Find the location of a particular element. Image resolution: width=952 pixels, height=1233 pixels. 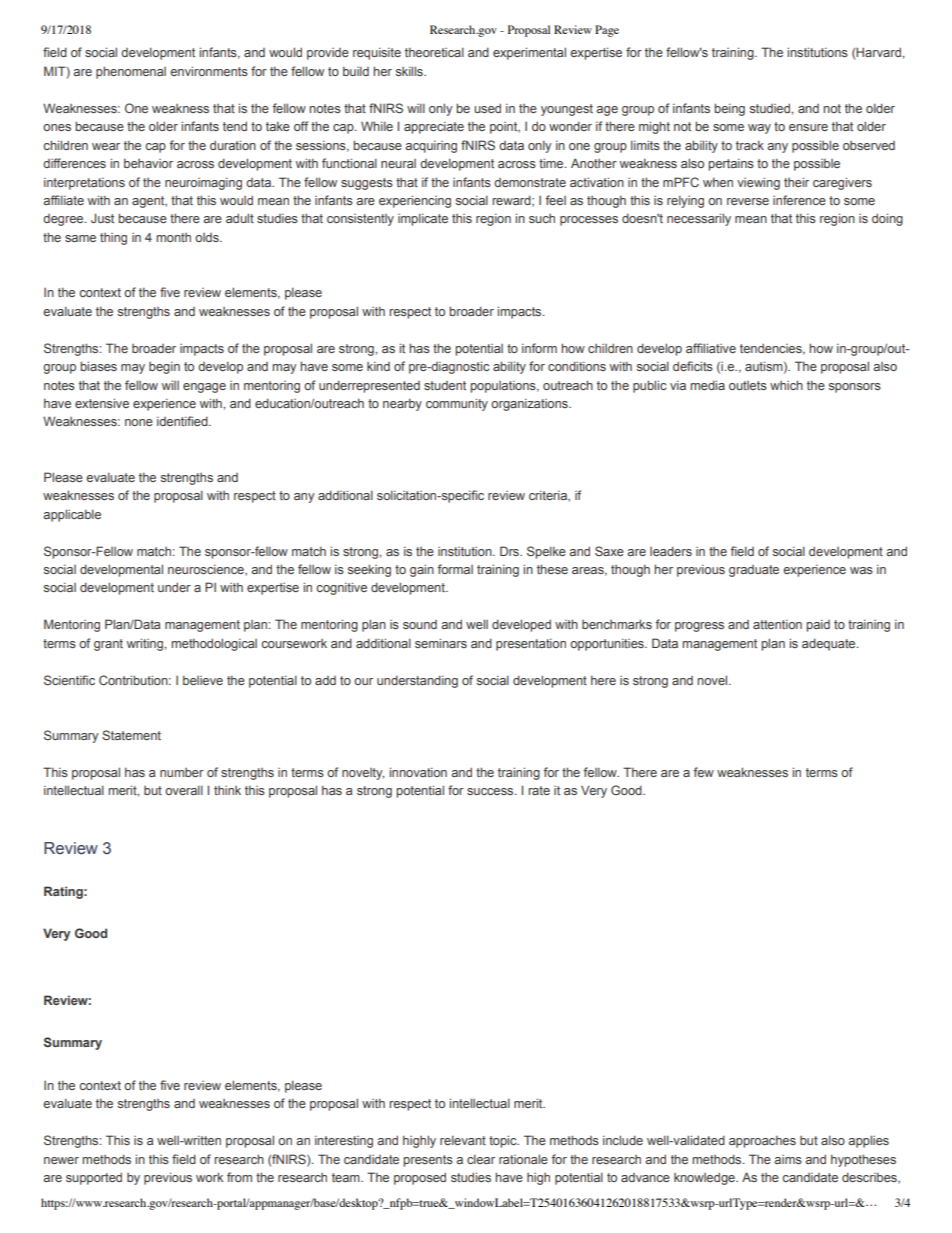

aims is located at coordinates (788, 1159).
